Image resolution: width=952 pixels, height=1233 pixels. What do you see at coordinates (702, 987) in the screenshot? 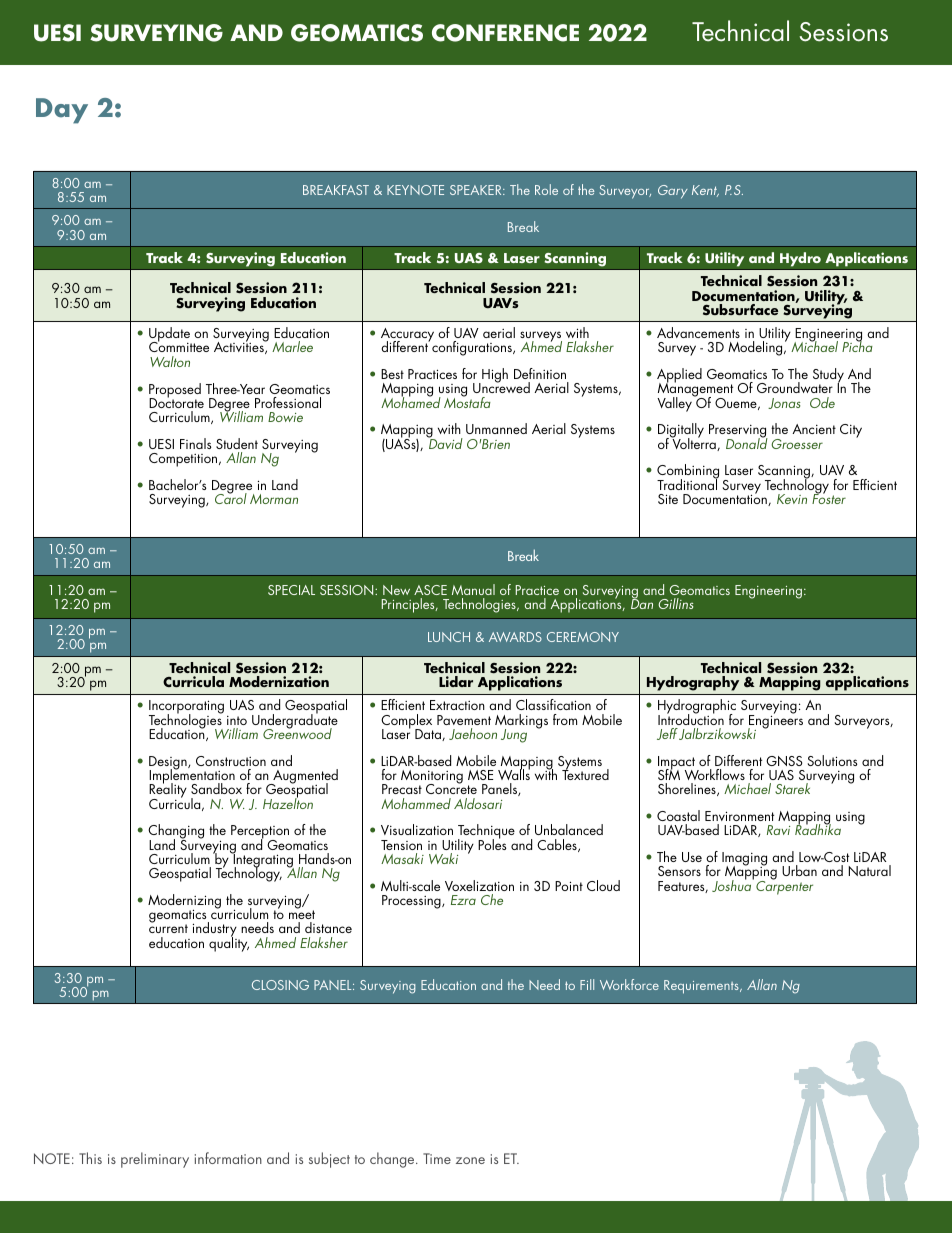
I see `Requirements` at bounding box center [702, 987].
